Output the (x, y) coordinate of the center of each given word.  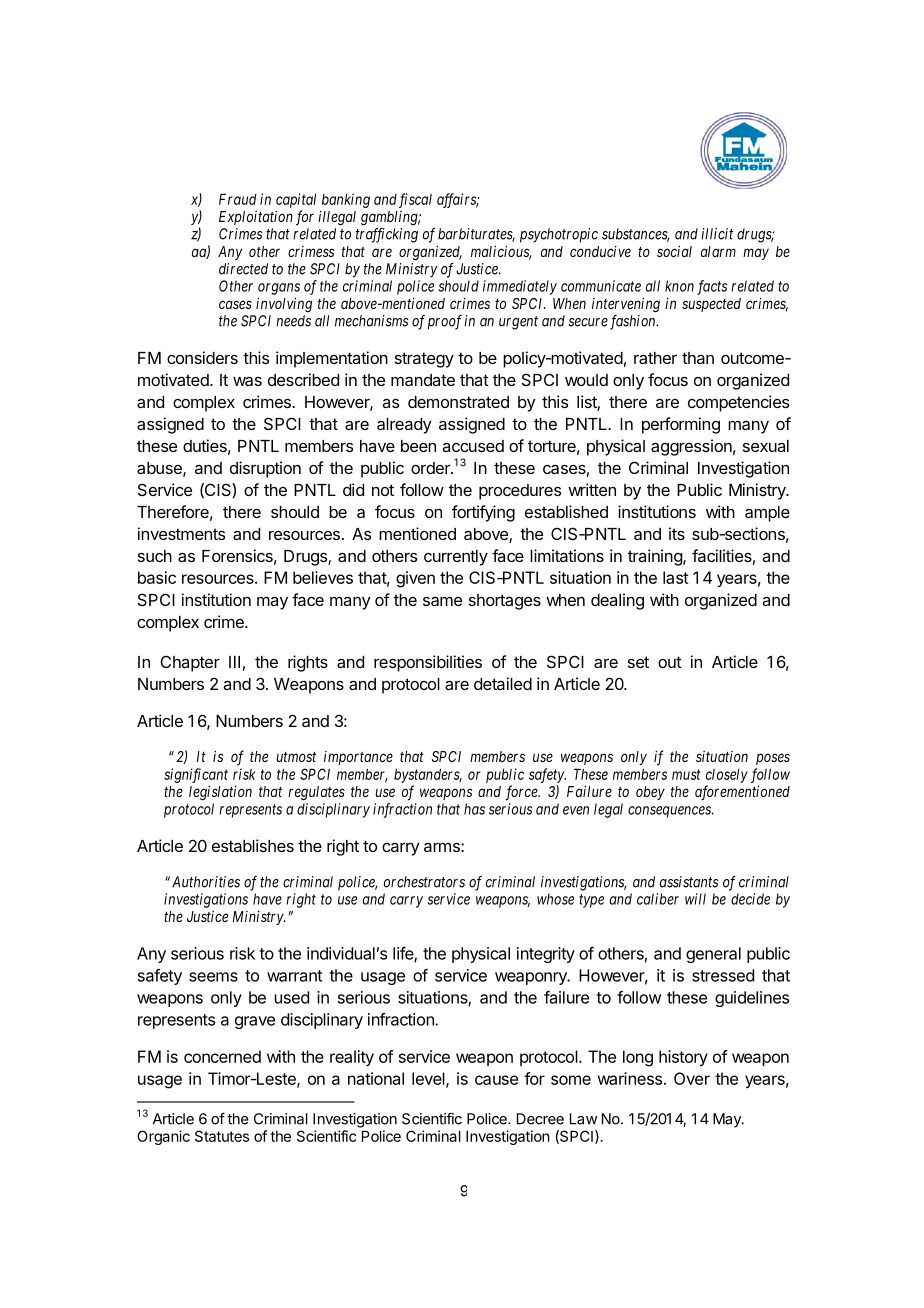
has (474, 809)
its (677, 533)
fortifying (483, 513)
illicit (717, 234)
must (686, 774)
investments (181, 533)
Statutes (222, 1136)
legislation (220, 793)
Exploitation (256, 217)
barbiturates (476, 235)
